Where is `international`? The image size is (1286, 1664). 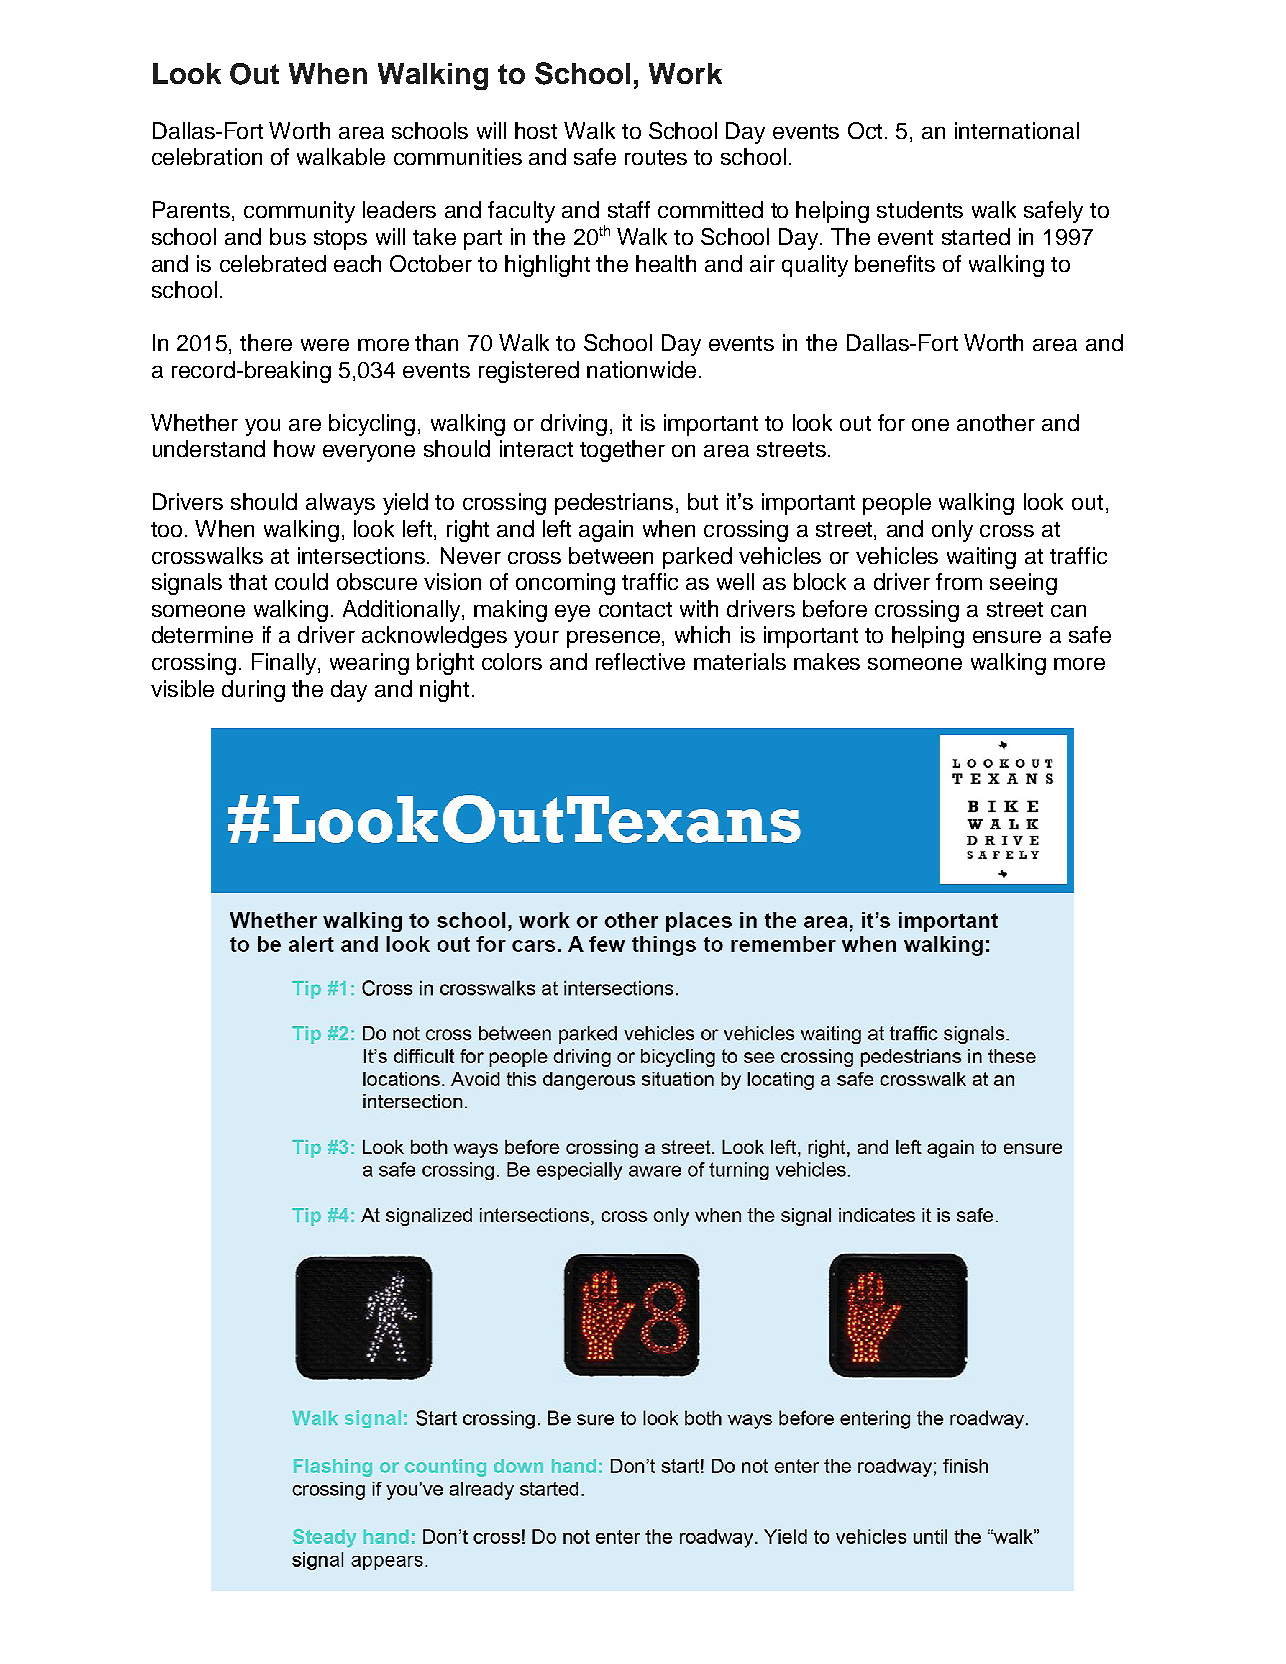
international is located at coordinates (1017, 130).
